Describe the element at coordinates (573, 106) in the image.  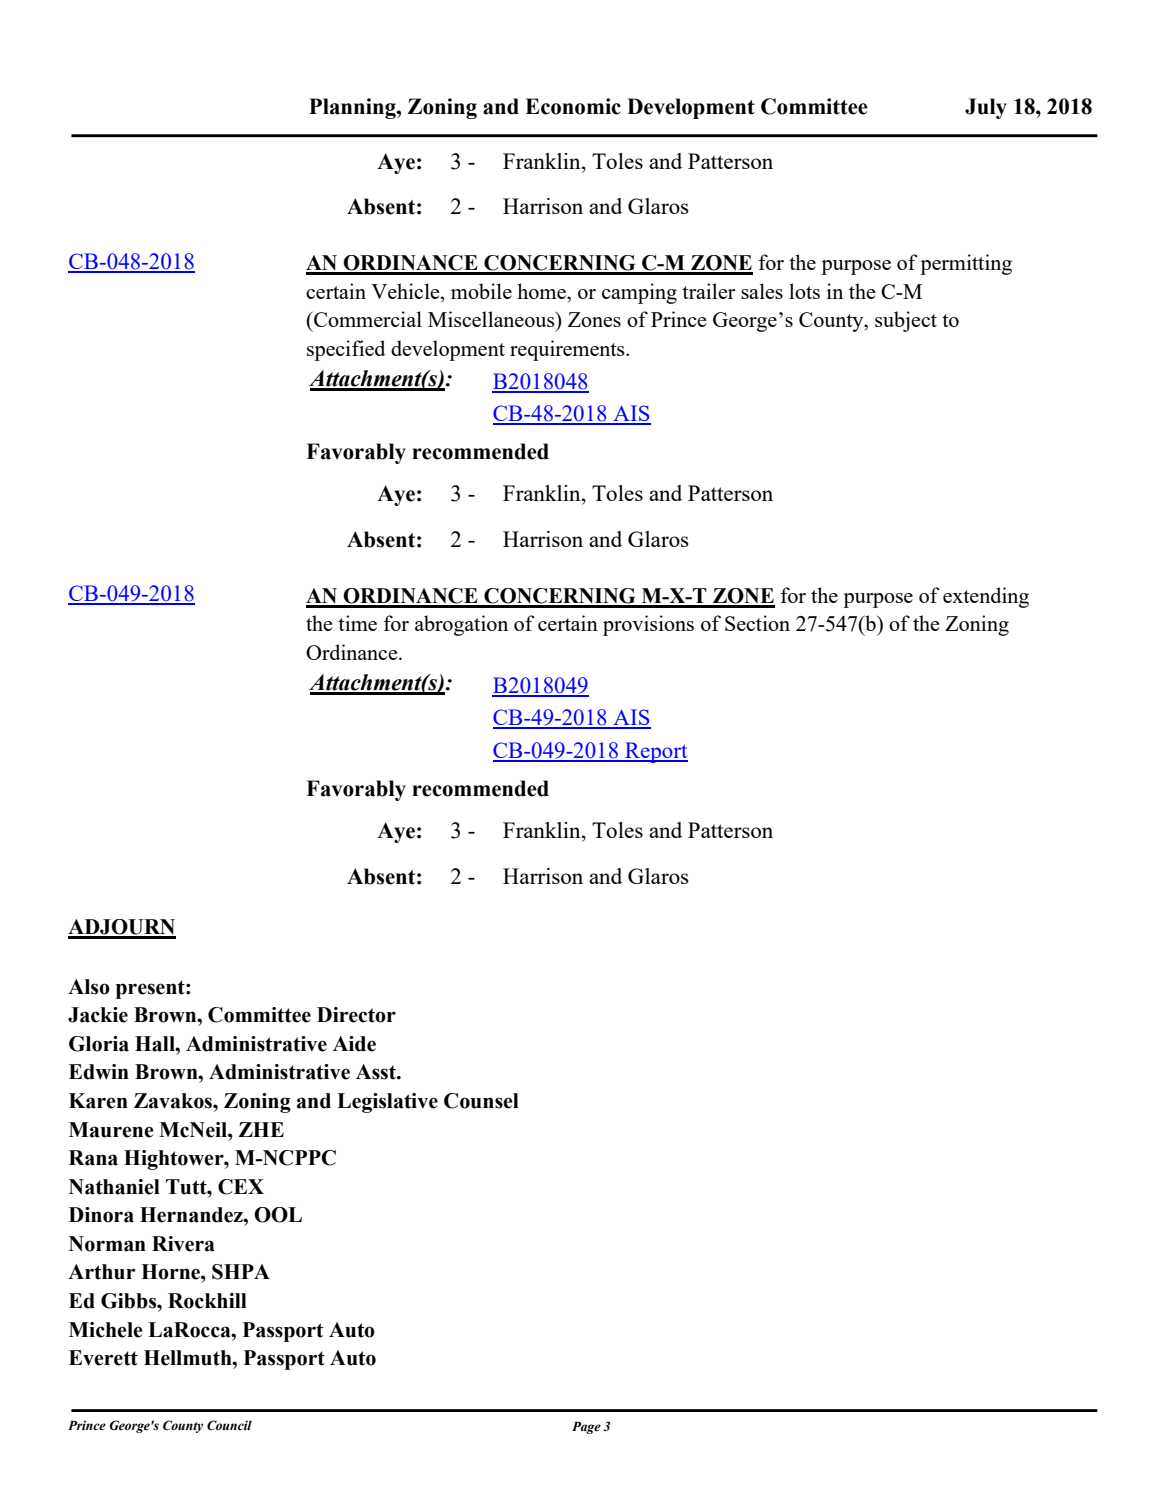
I see `Economic` at that location.
